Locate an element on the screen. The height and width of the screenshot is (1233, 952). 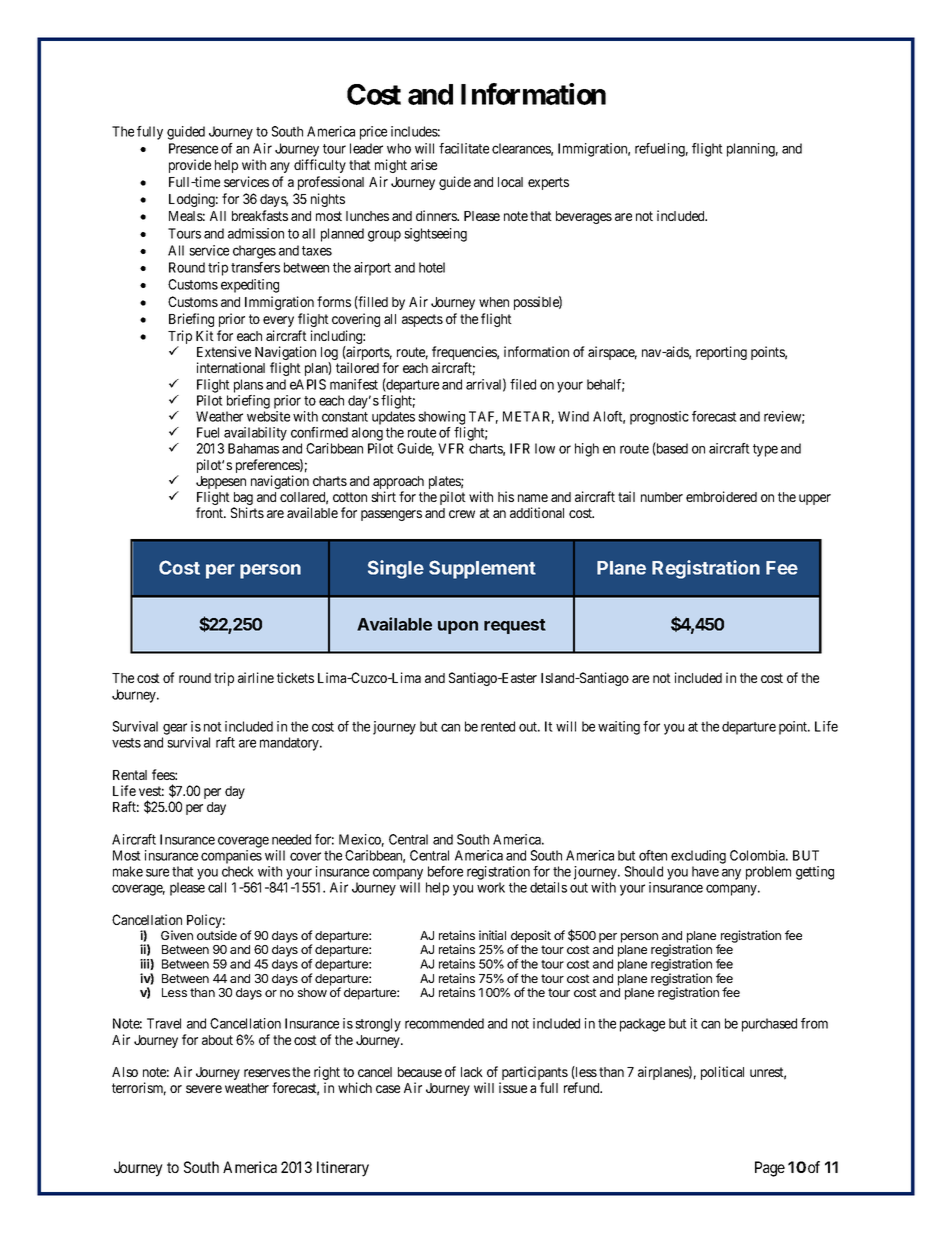
call is located at coordinates (217, 887).
